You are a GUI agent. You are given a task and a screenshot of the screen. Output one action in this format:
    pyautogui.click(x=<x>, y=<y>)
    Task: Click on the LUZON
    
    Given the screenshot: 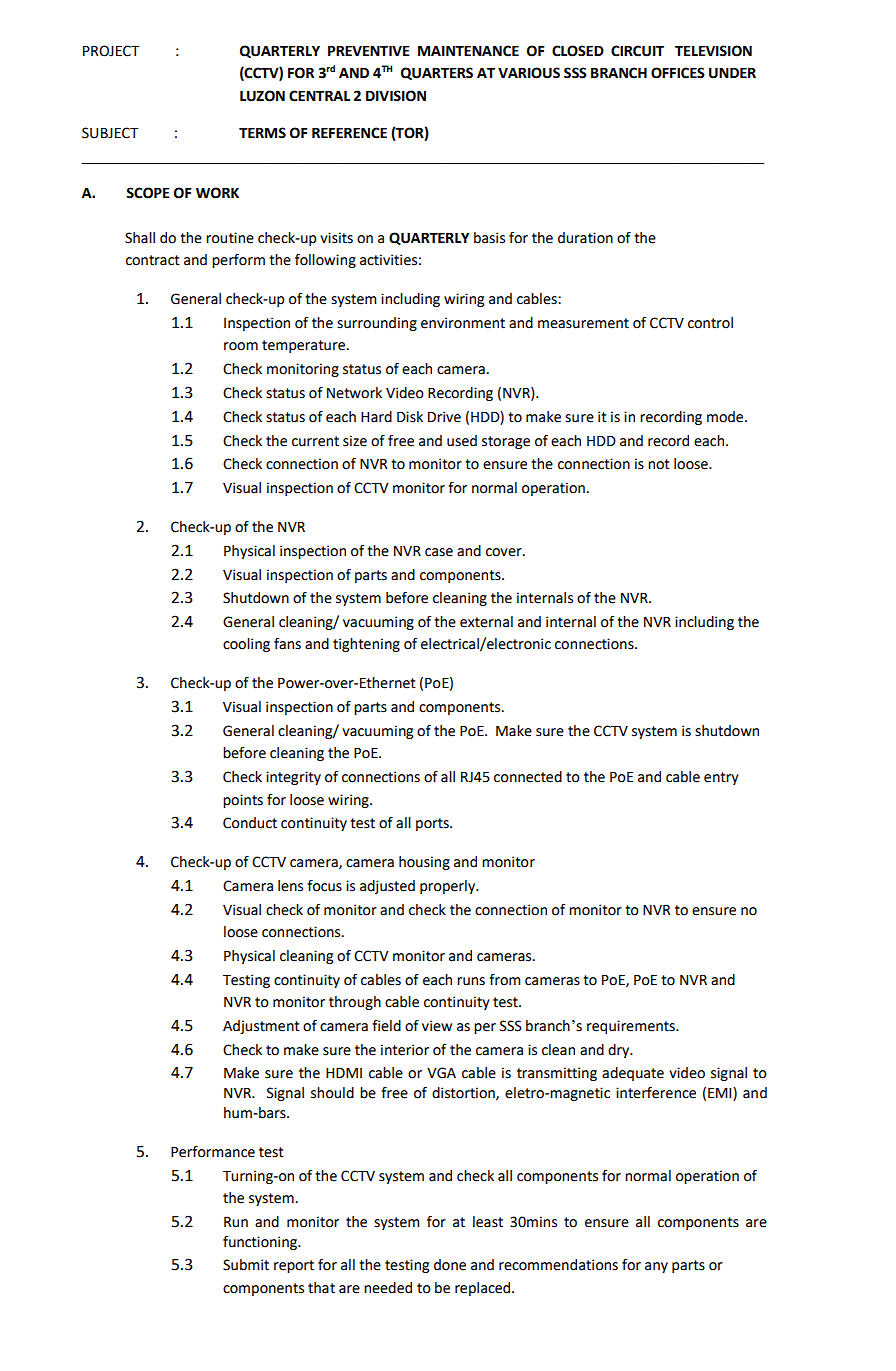 What is the action you would take?
    pyautogui.click(x=262, y=96)
